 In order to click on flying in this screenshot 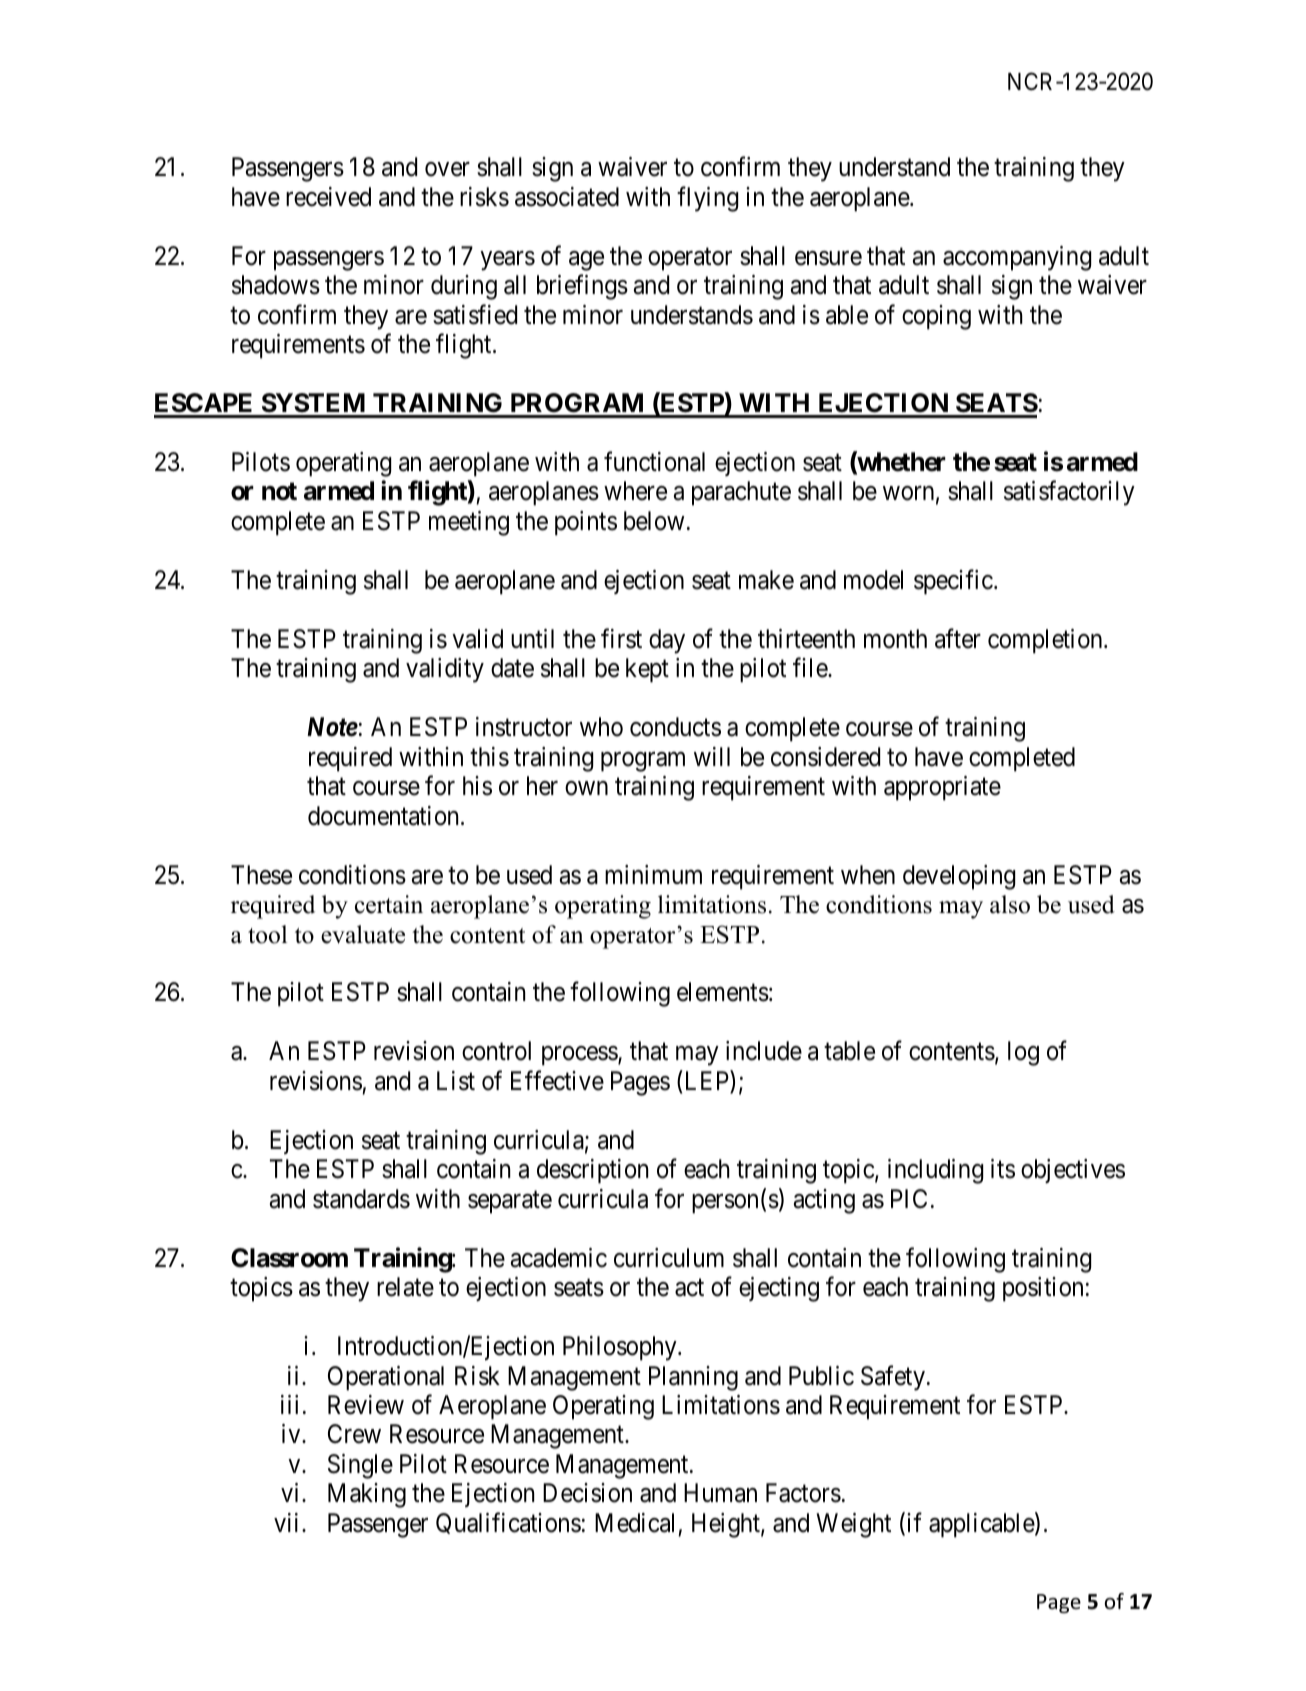, I will do `click(707, 199)`.
